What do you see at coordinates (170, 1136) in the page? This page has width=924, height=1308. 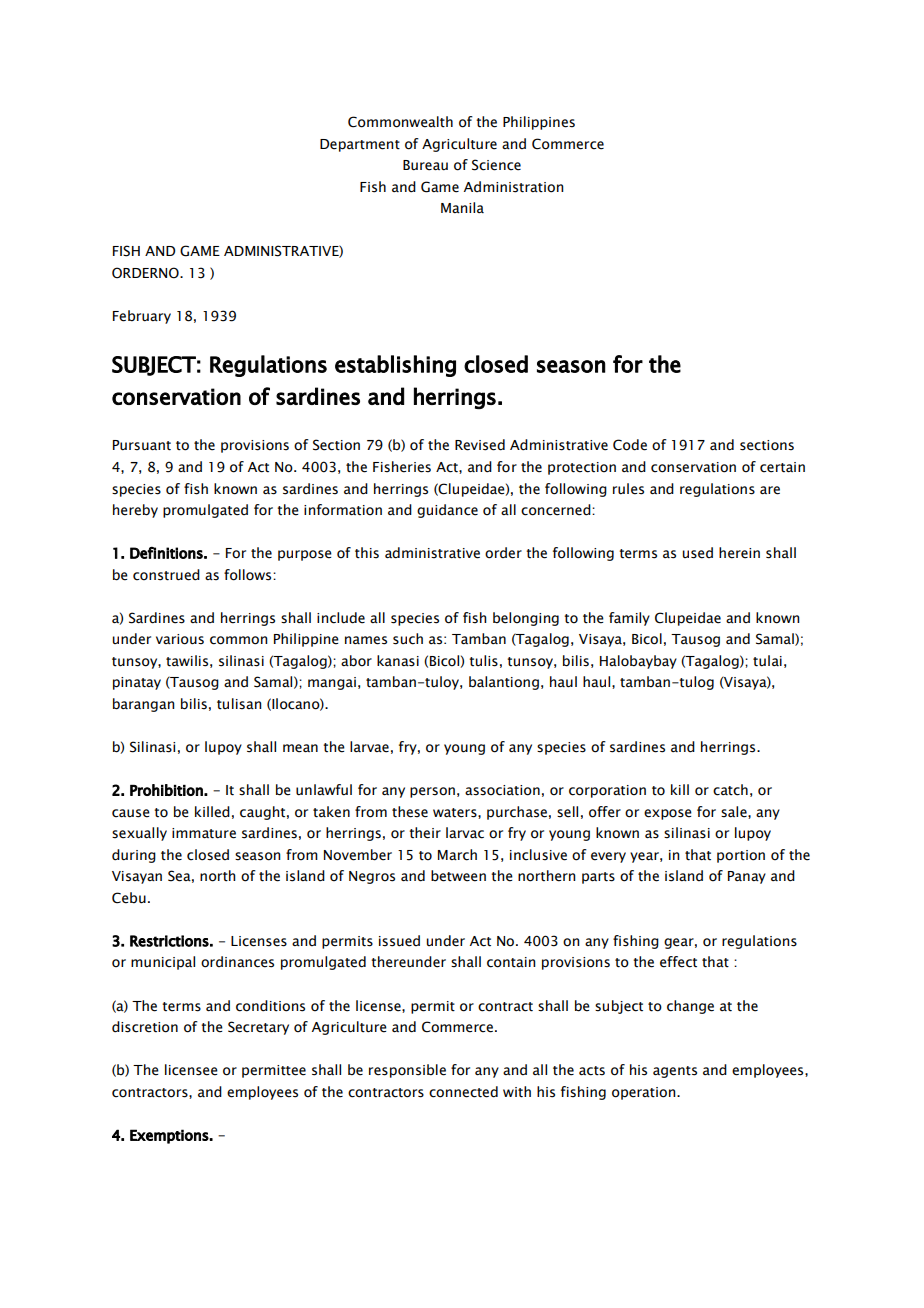 I see `Exemptions` at bounding box center [170, 1136].
